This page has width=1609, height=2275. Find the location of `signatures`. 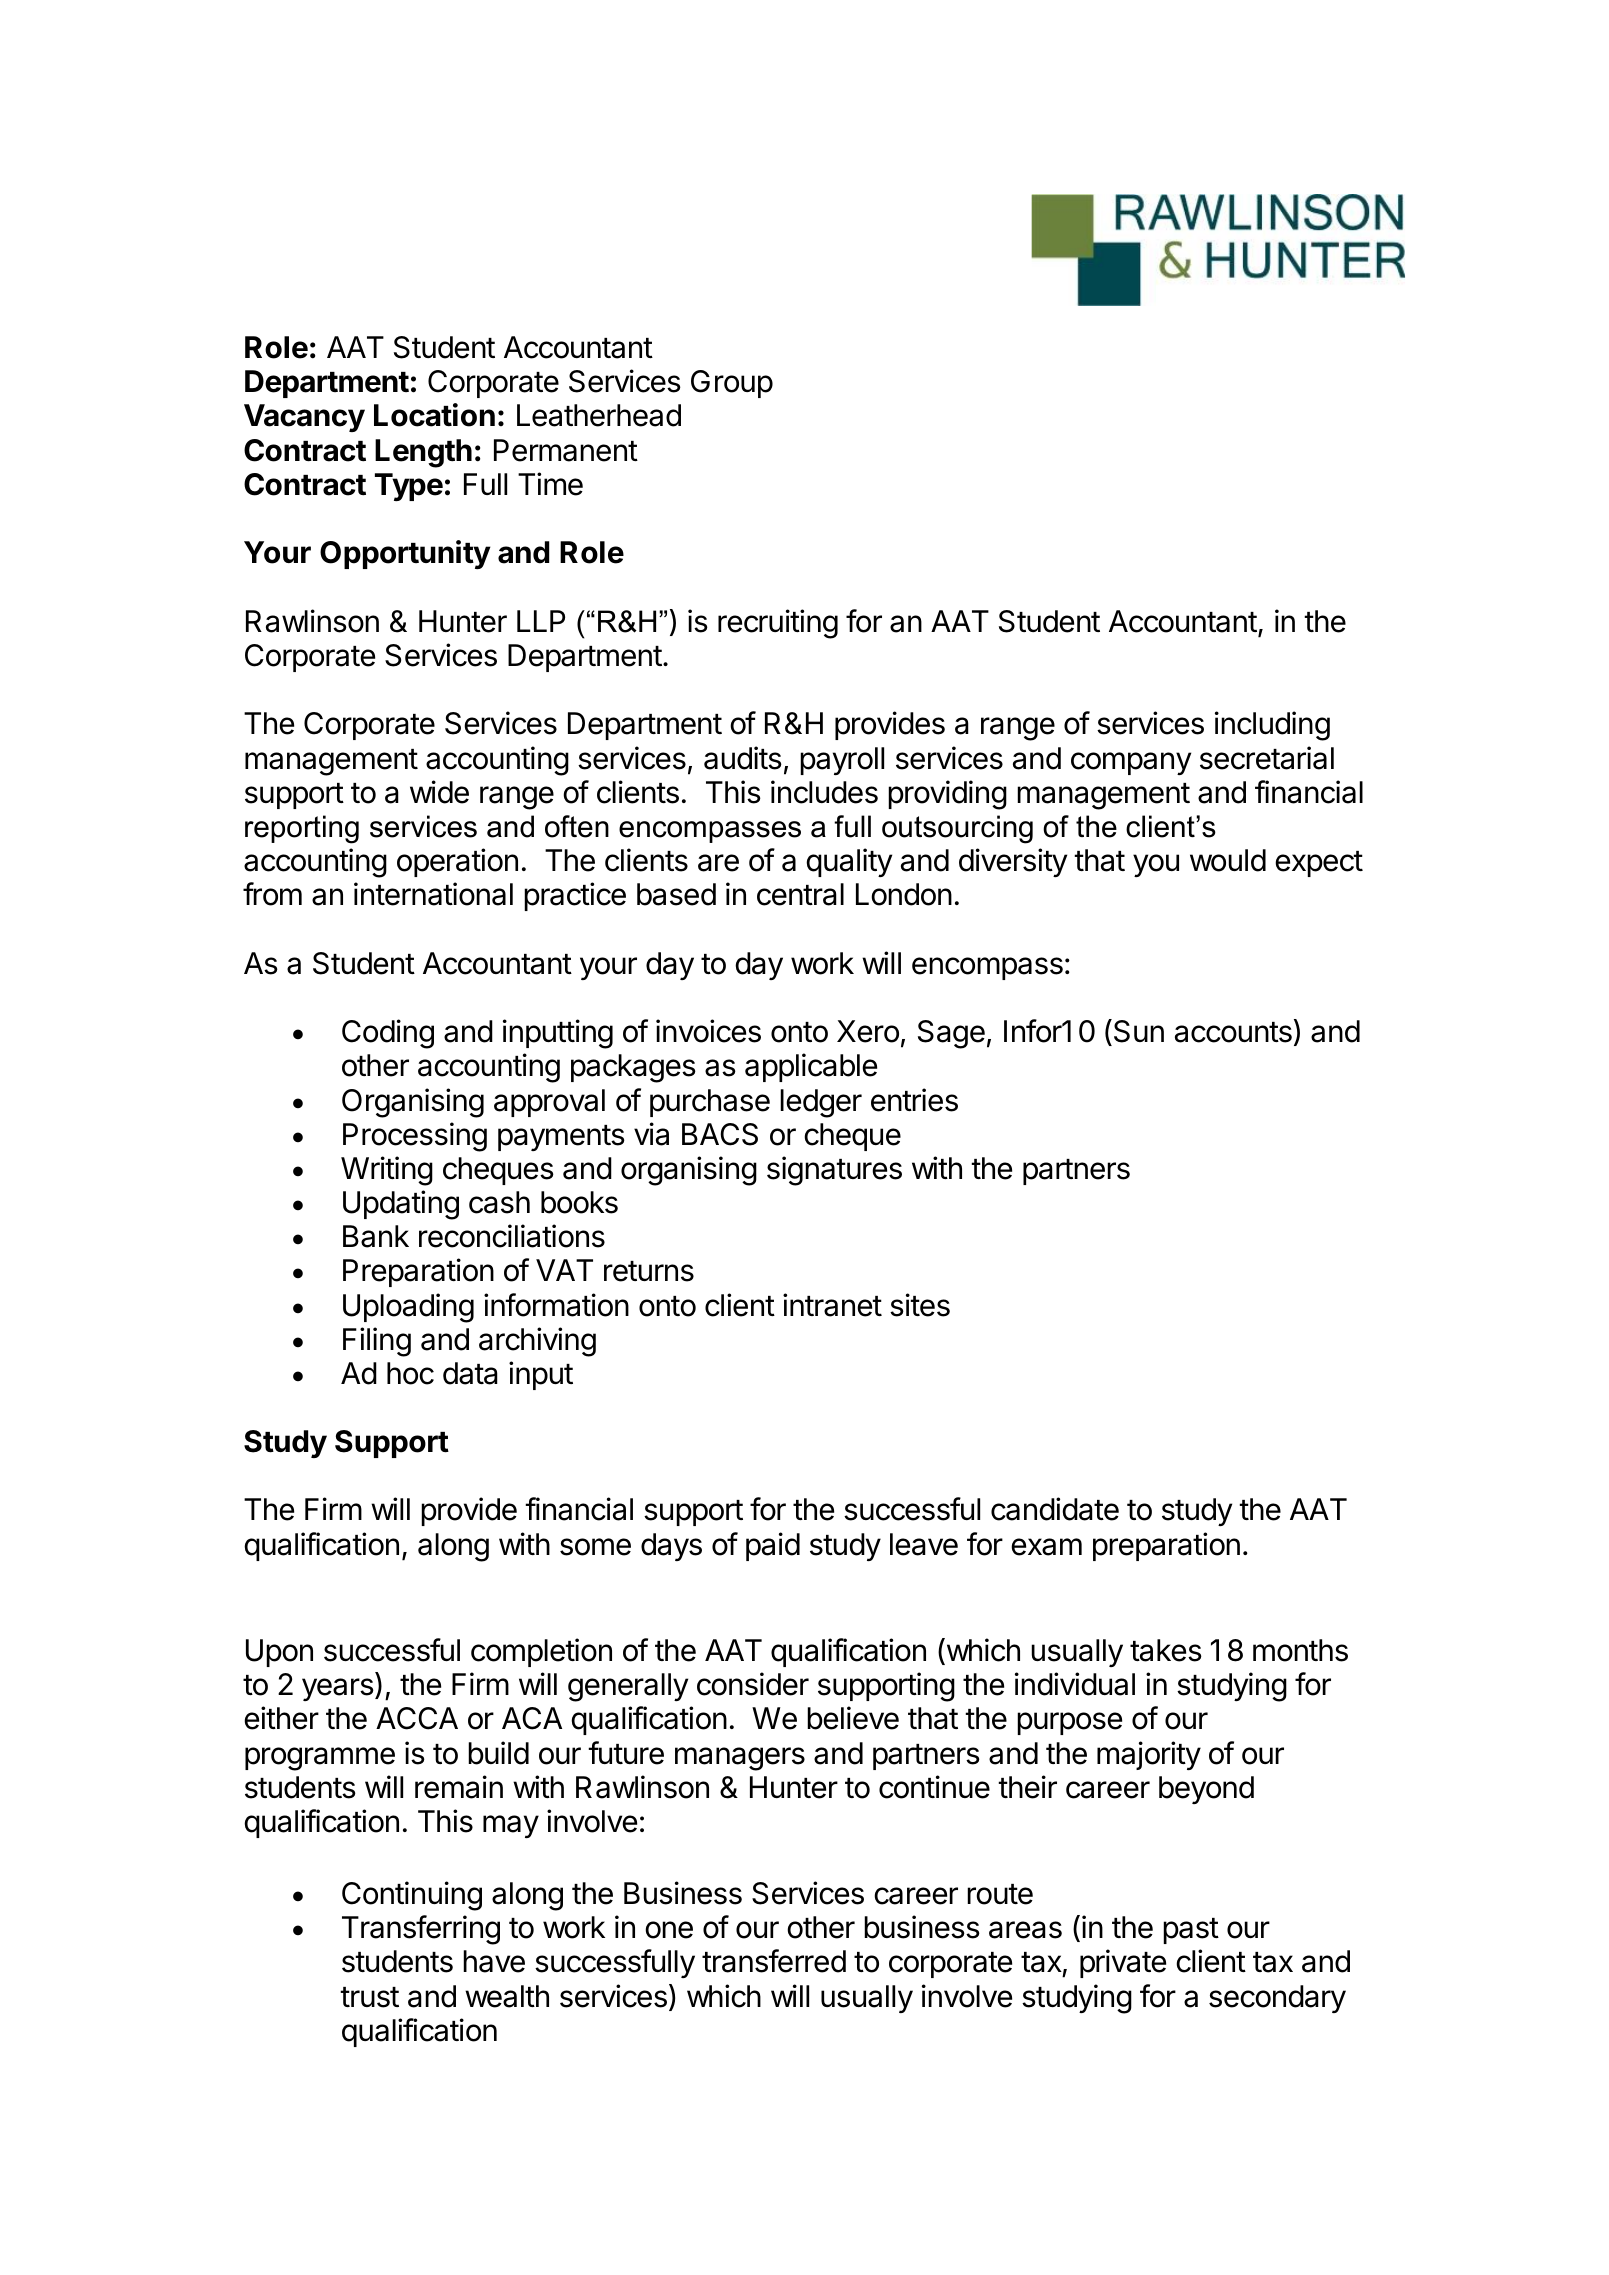

signatures is located at coordinates (834, 1171).
